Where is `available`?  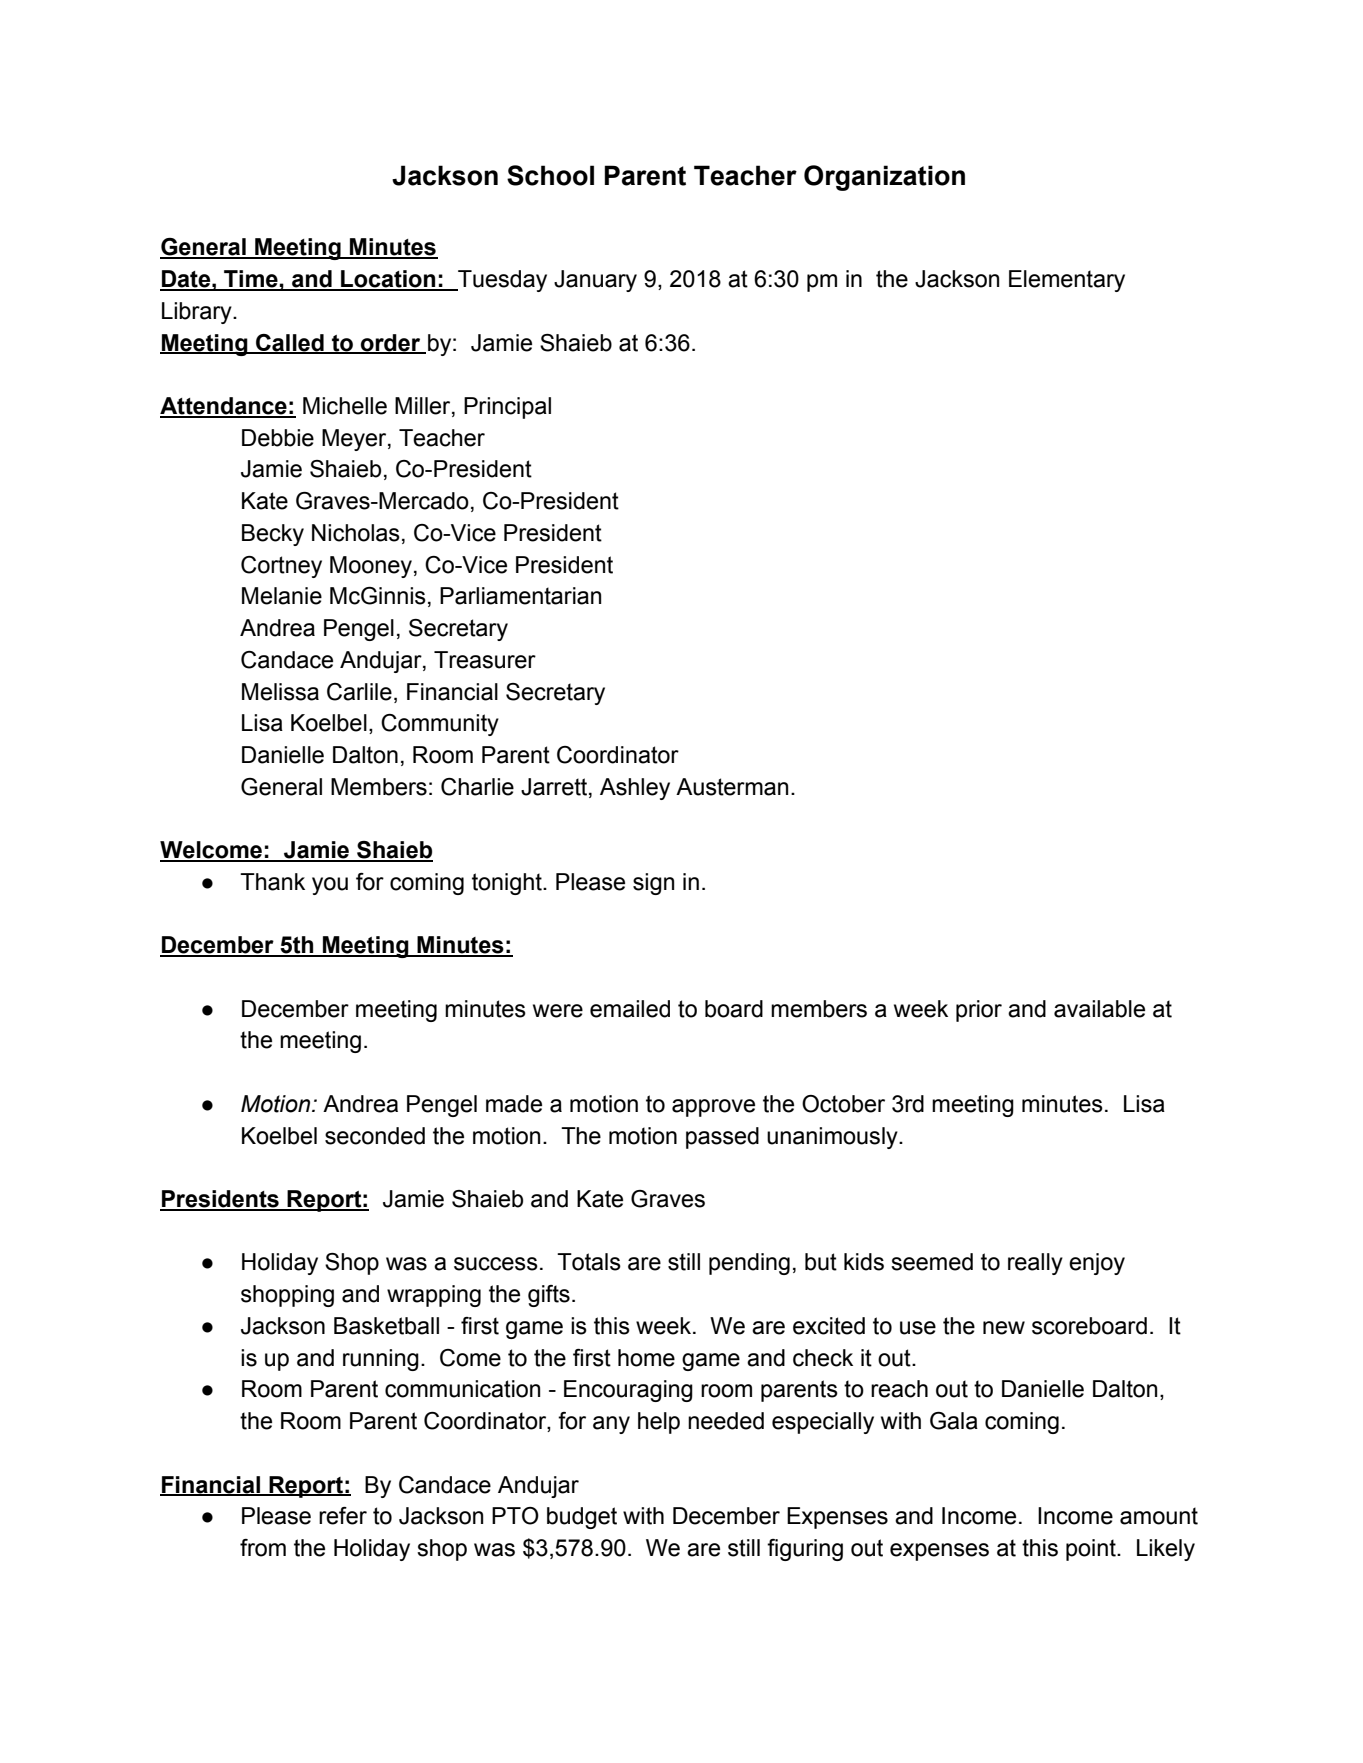 available is located at coordinates (1099, 1009).
